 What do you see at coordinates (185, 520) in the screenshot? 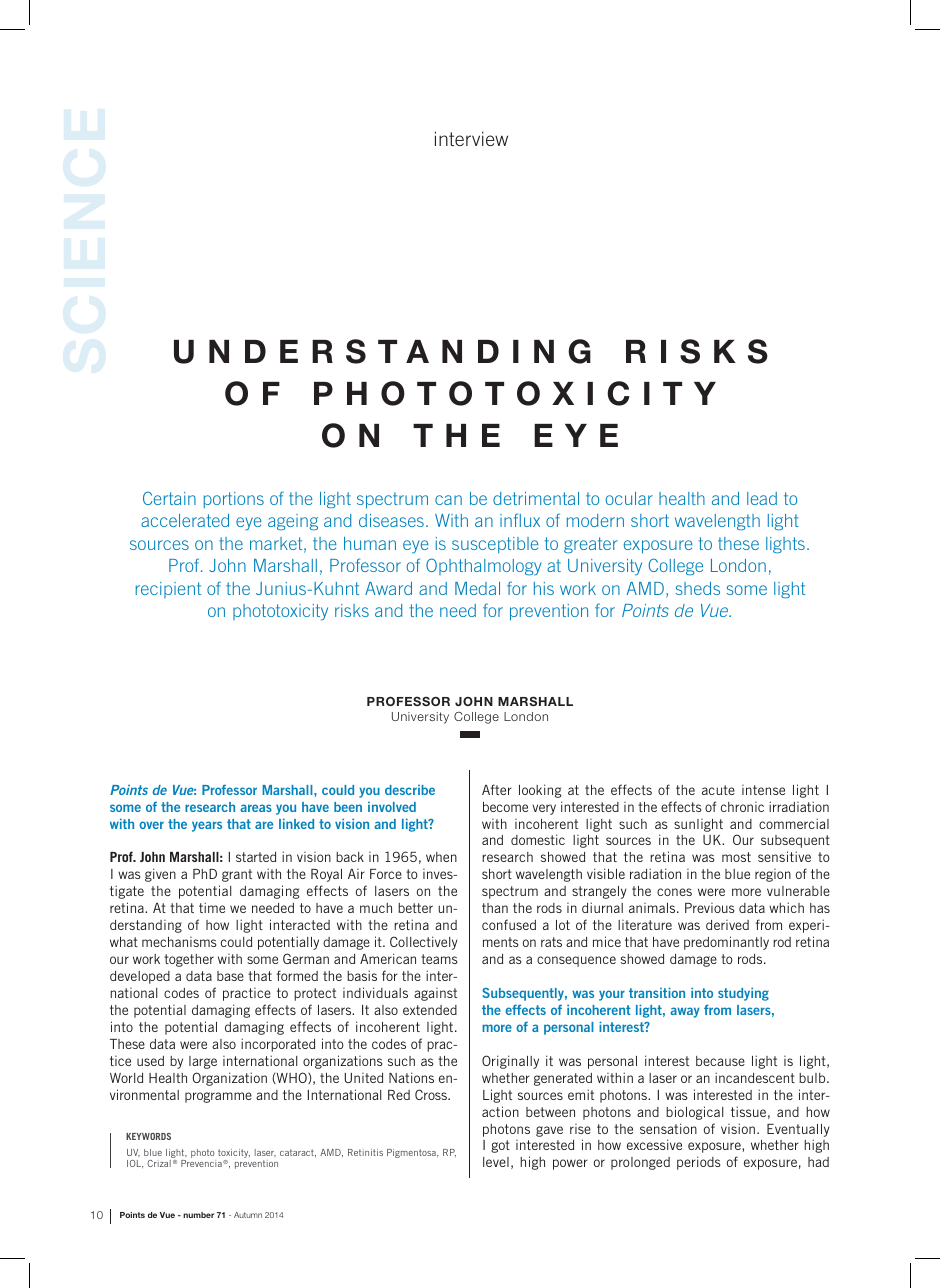
I see `accelerated` at bounding box center [185, 520].
